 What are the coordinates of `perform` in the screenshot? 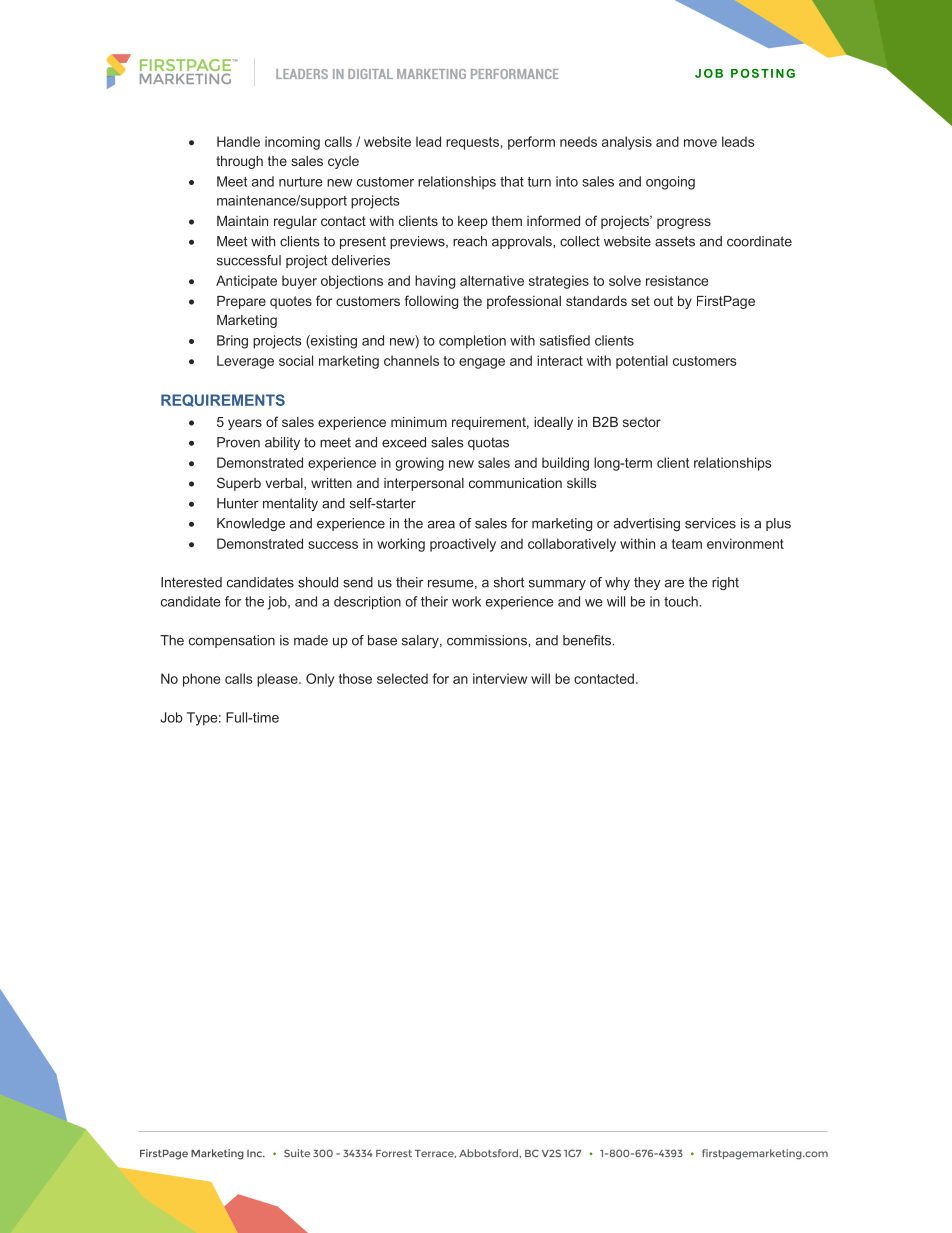 It's located at (531, 143).
